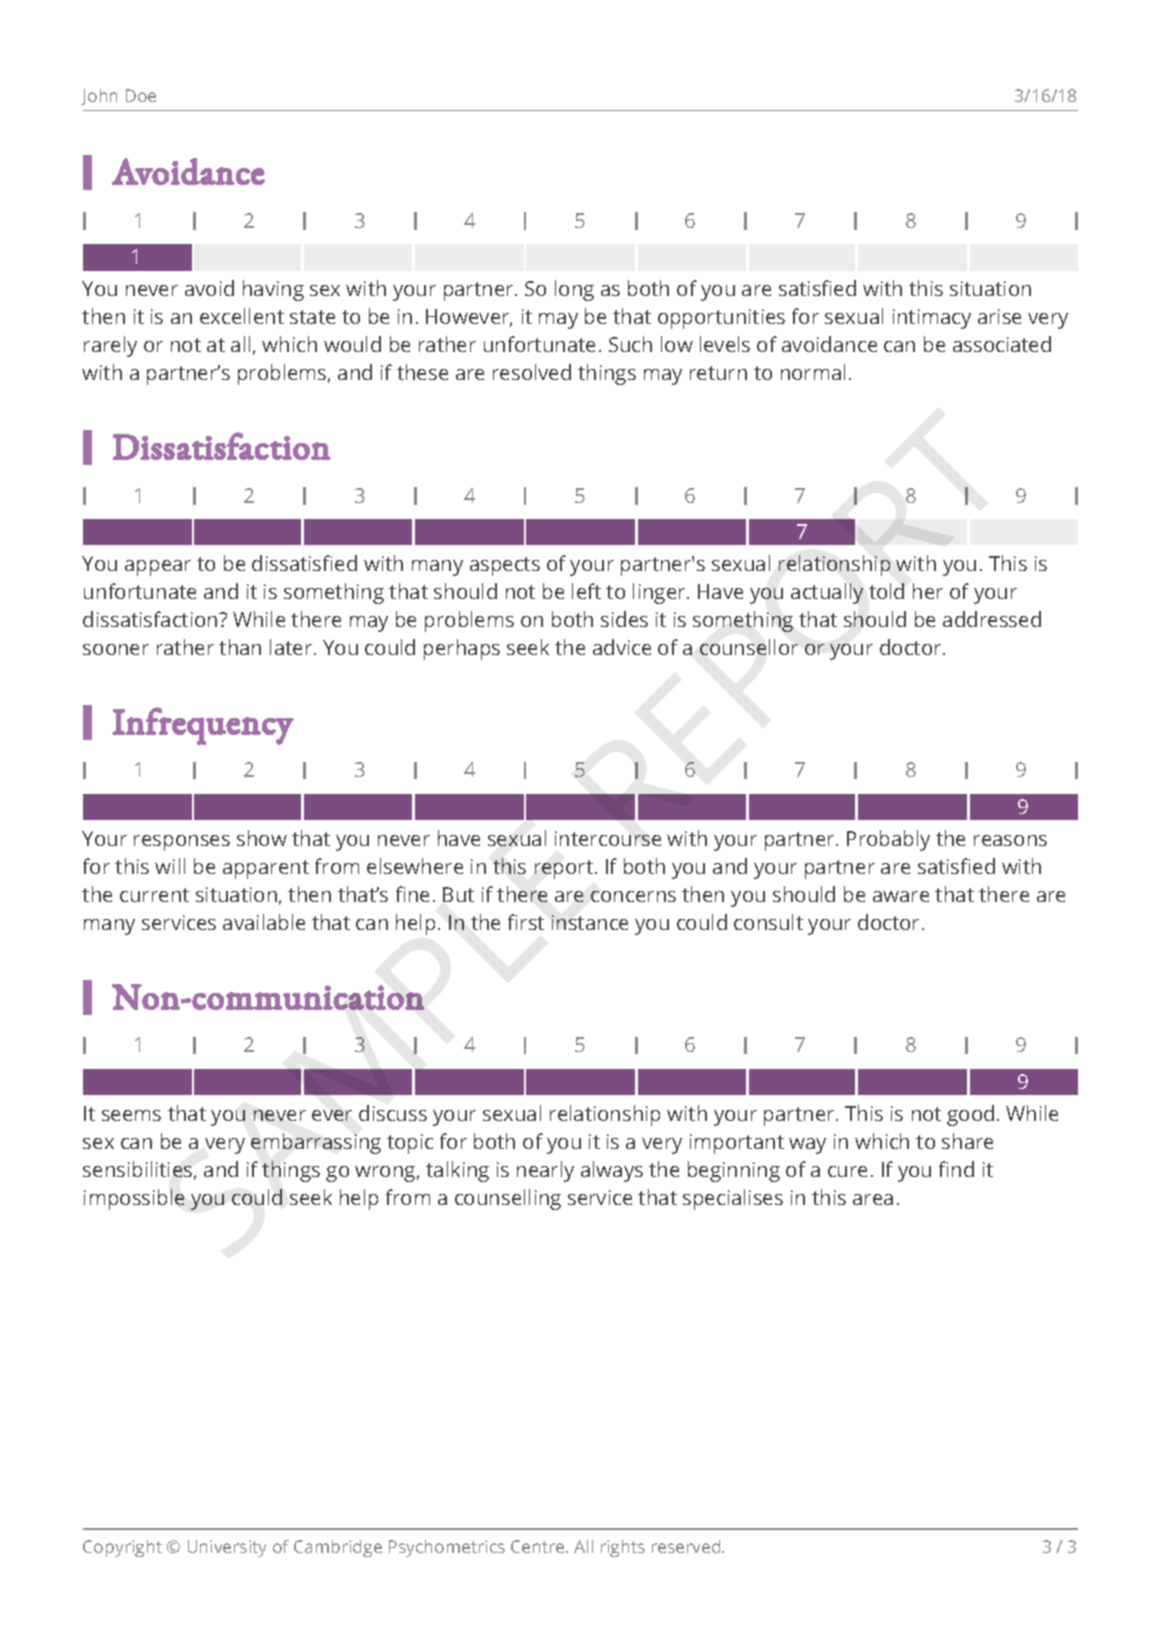 The height and width of the document is (1643, 1161). What do you see at coordinates (227, 1548) in the document?
I see `University` at bounding box center [227, 1548].
